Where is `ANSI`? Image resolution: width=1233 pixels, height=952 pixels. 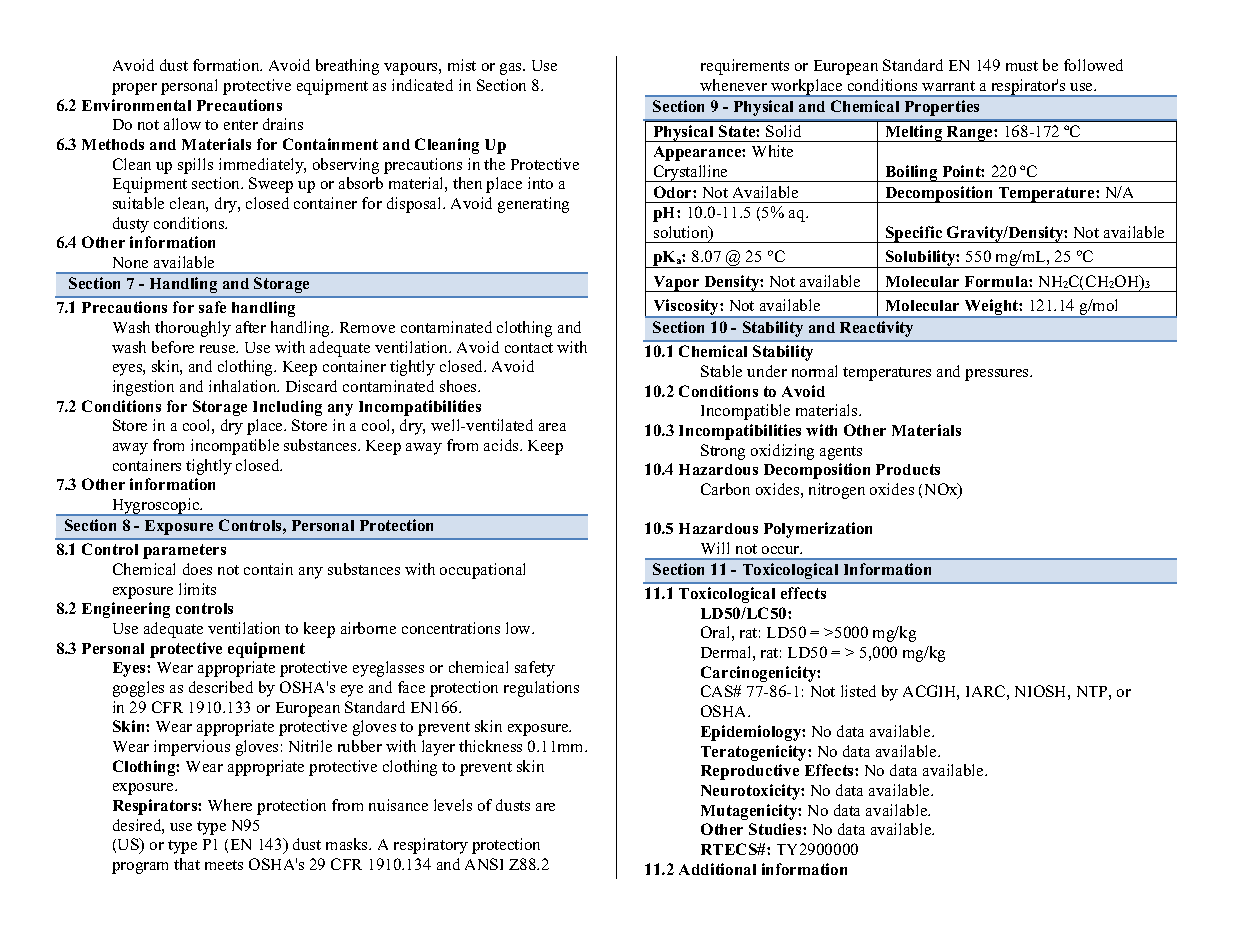
ANSI is located at coordinates (484, 864).
